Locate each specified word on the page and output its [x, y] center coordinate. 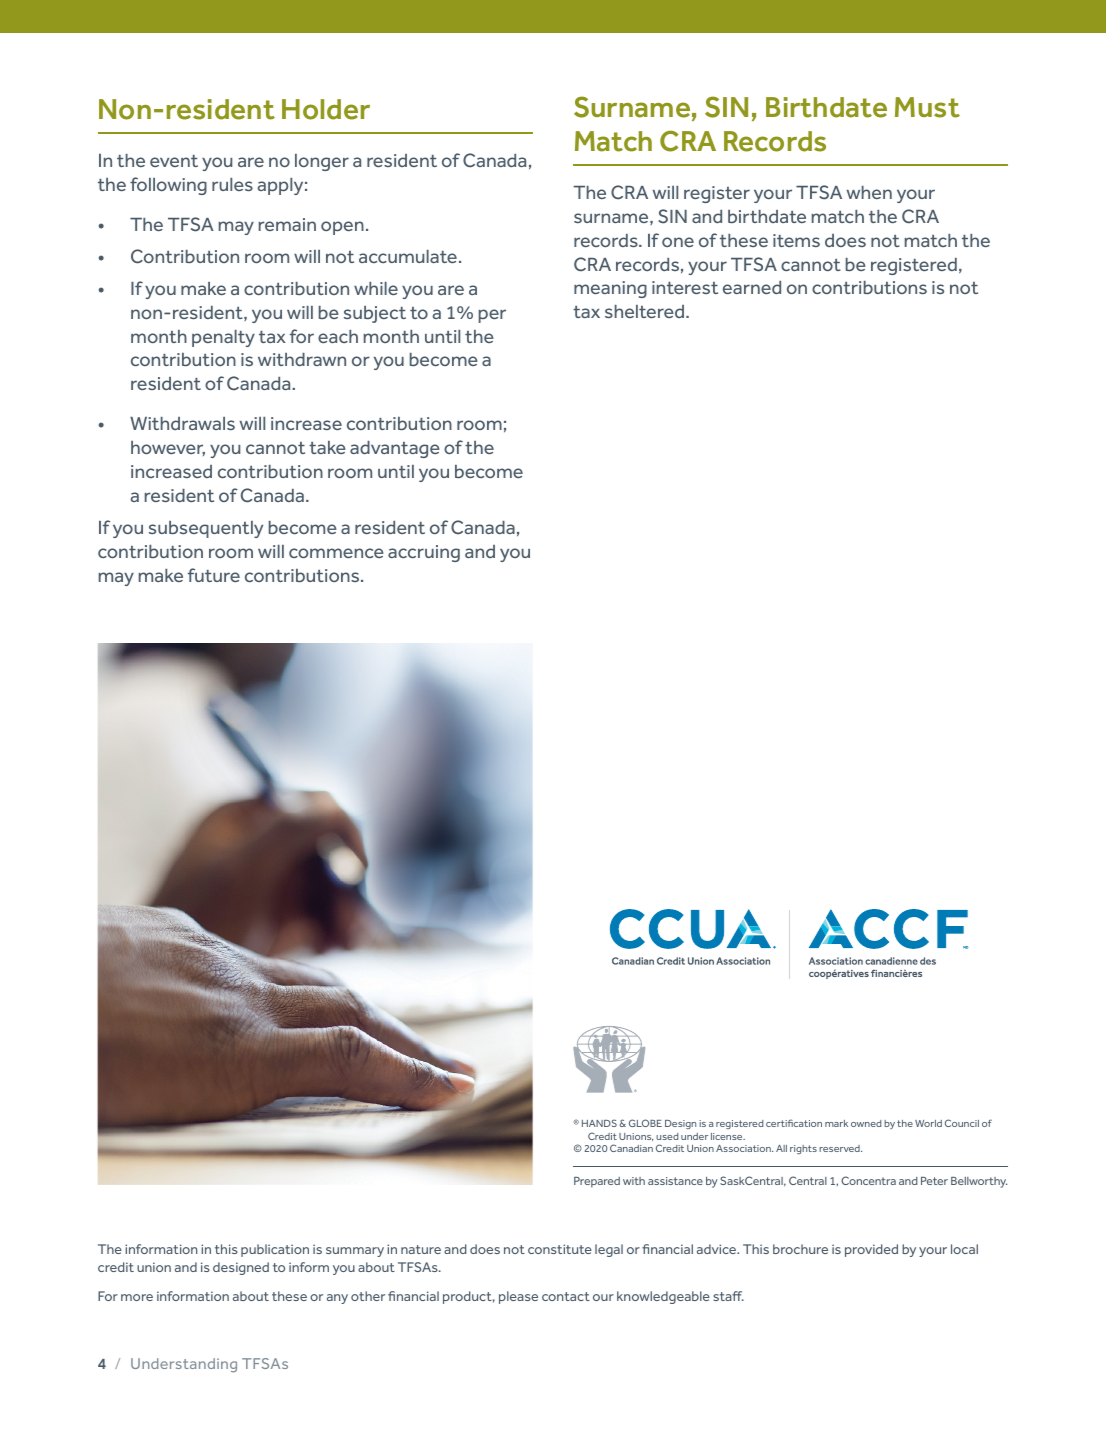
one [678, 242]
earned [752, 287]
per [492, 316]
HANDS [599, 1123]
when [869, 192]
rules [232, 184]
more [137, 1297]
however [168, 448]
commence [336, 553]
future [214, 575]
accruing [424, 553]
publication [275, 1250]
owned [866, 1123]
